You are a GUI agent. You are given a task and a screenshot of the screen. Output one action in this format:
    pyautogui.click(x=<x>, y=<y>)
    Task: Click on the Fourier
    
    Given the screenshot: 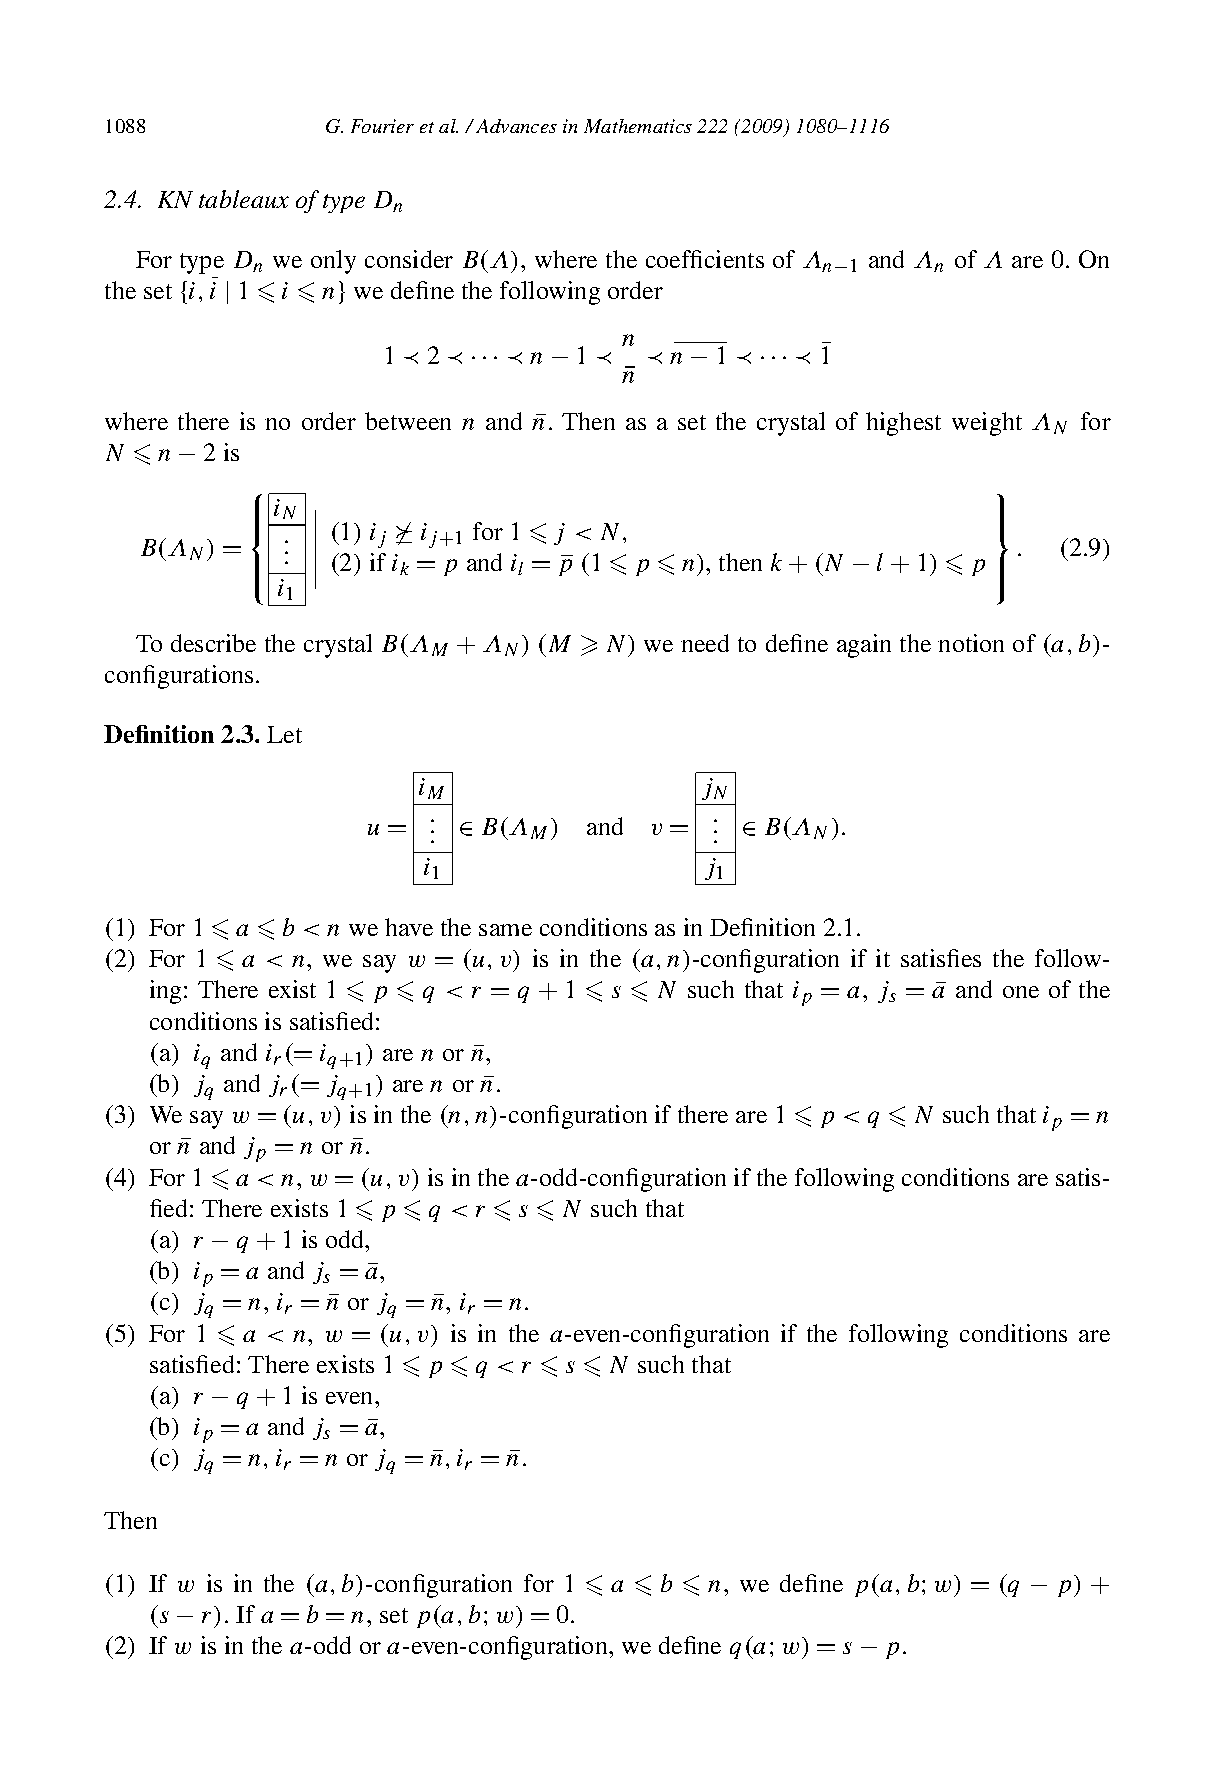 What is the action you would take?
    pyautogui.click(x=382, y=126)
